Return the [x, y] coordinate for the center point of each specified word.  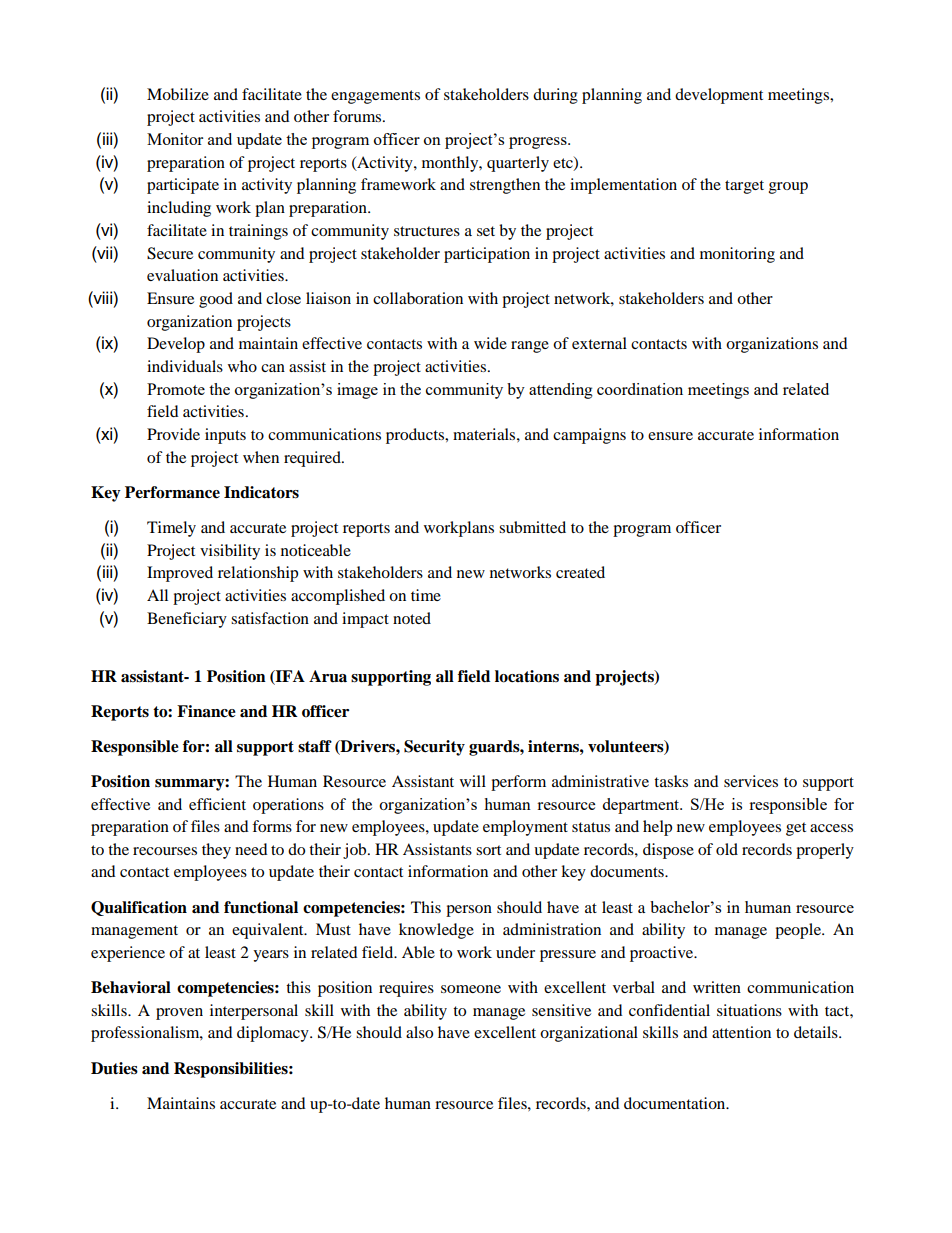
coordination [640, 389]
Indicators [261, 492]
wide [490, 343]
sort [488, 850]
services [751, 781]
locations [527, 676]
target [744, 187]
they [216, 851]
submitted [532, 527]
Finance [206, 711]
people [799, 931]
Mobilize [178, 94]
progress [539, 143]
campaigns [589, 436]
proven [179, 1014]
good [216, 300]
